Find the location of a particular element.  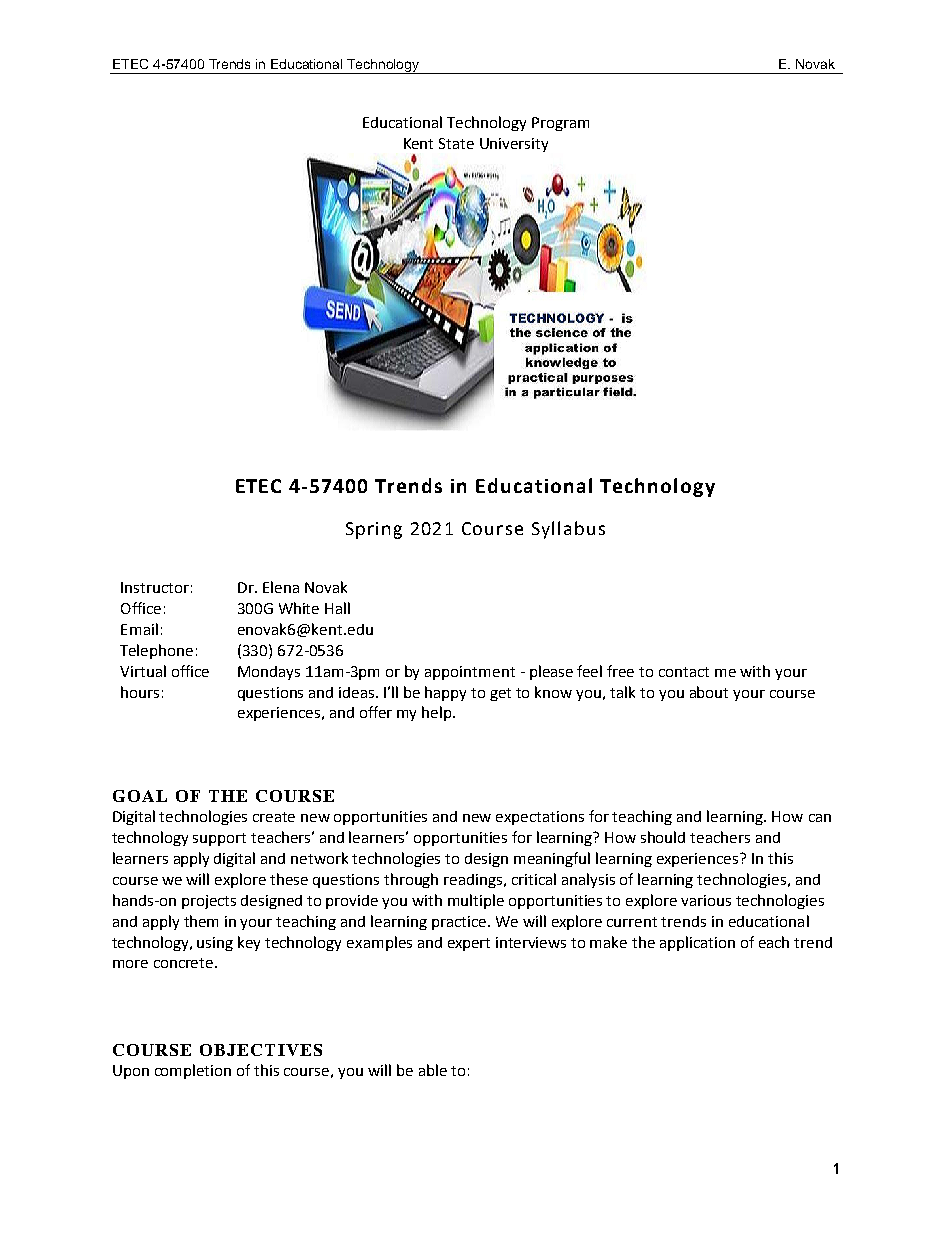

should is located at coordinates (663, 837).
